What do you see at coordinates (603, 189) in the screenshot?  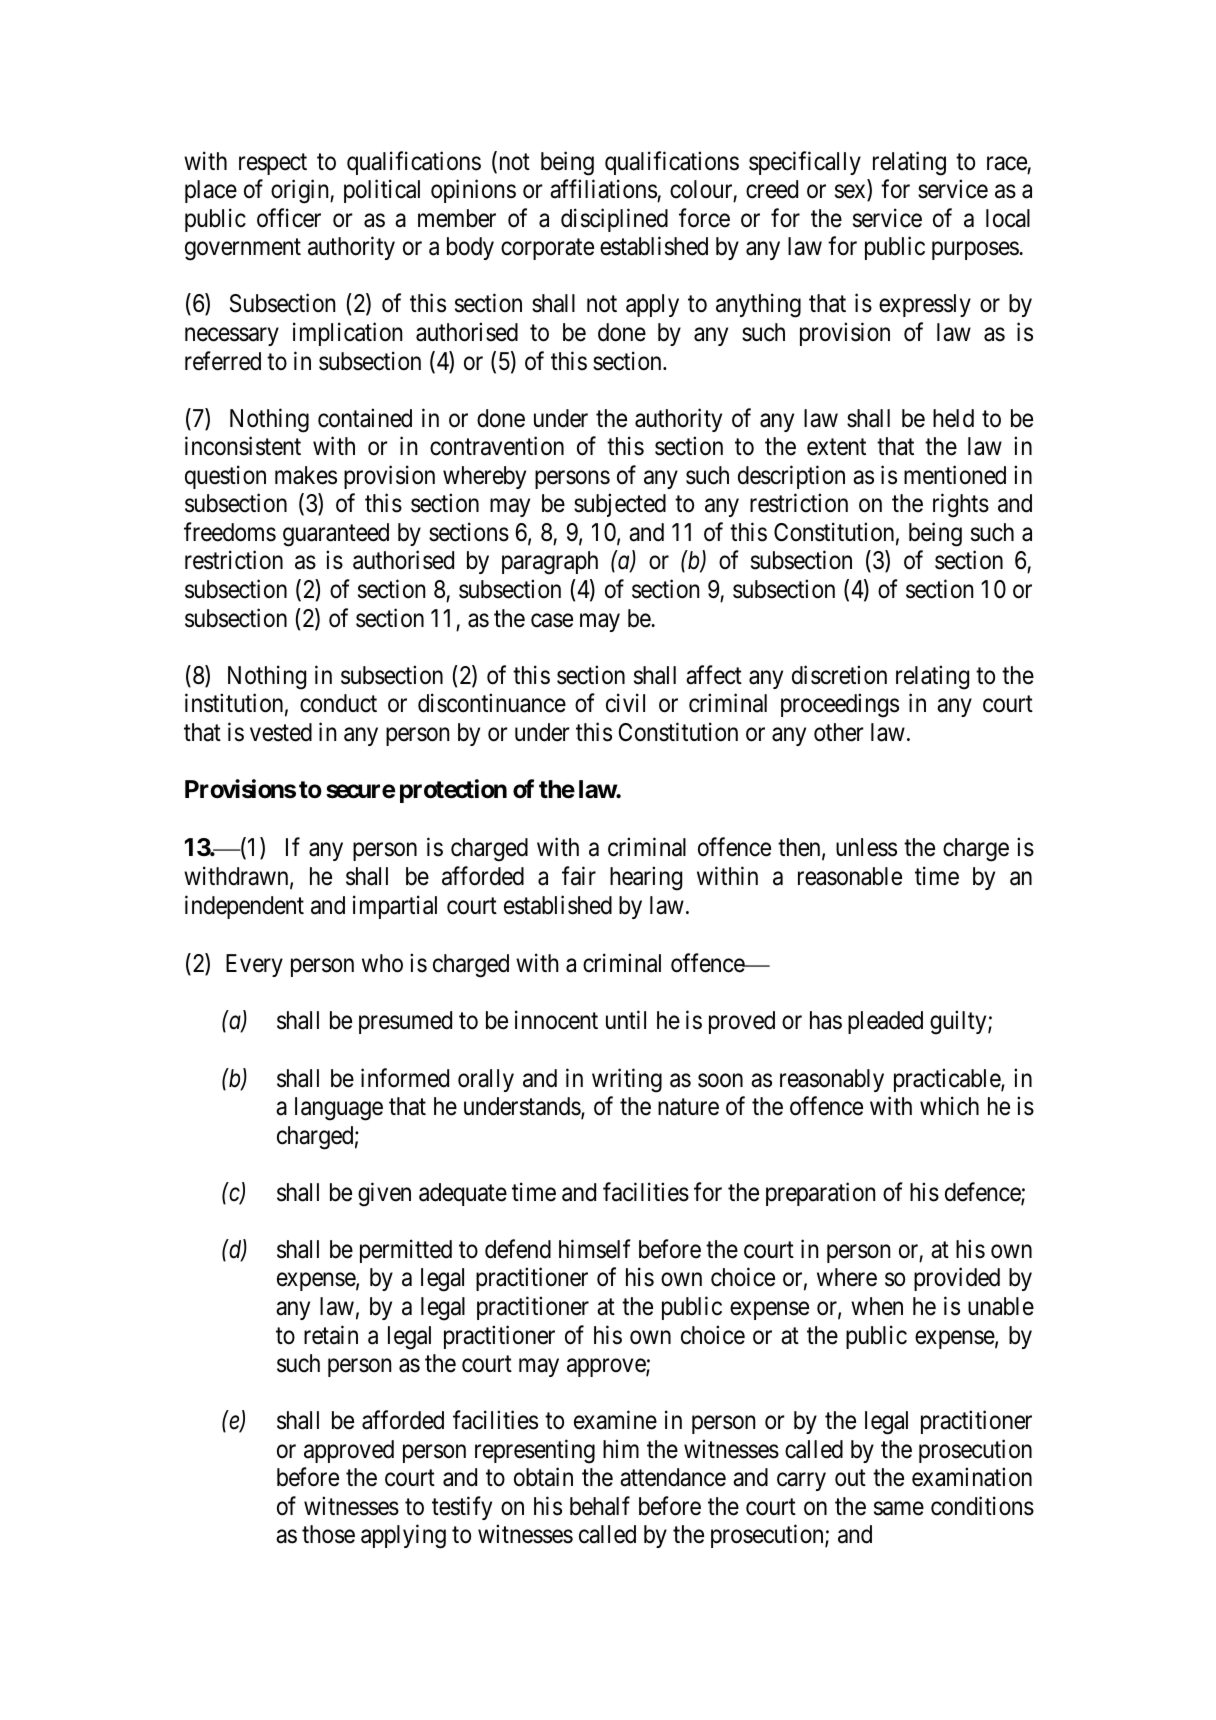 I see `affiliations` at bounding box center [603, 189].
